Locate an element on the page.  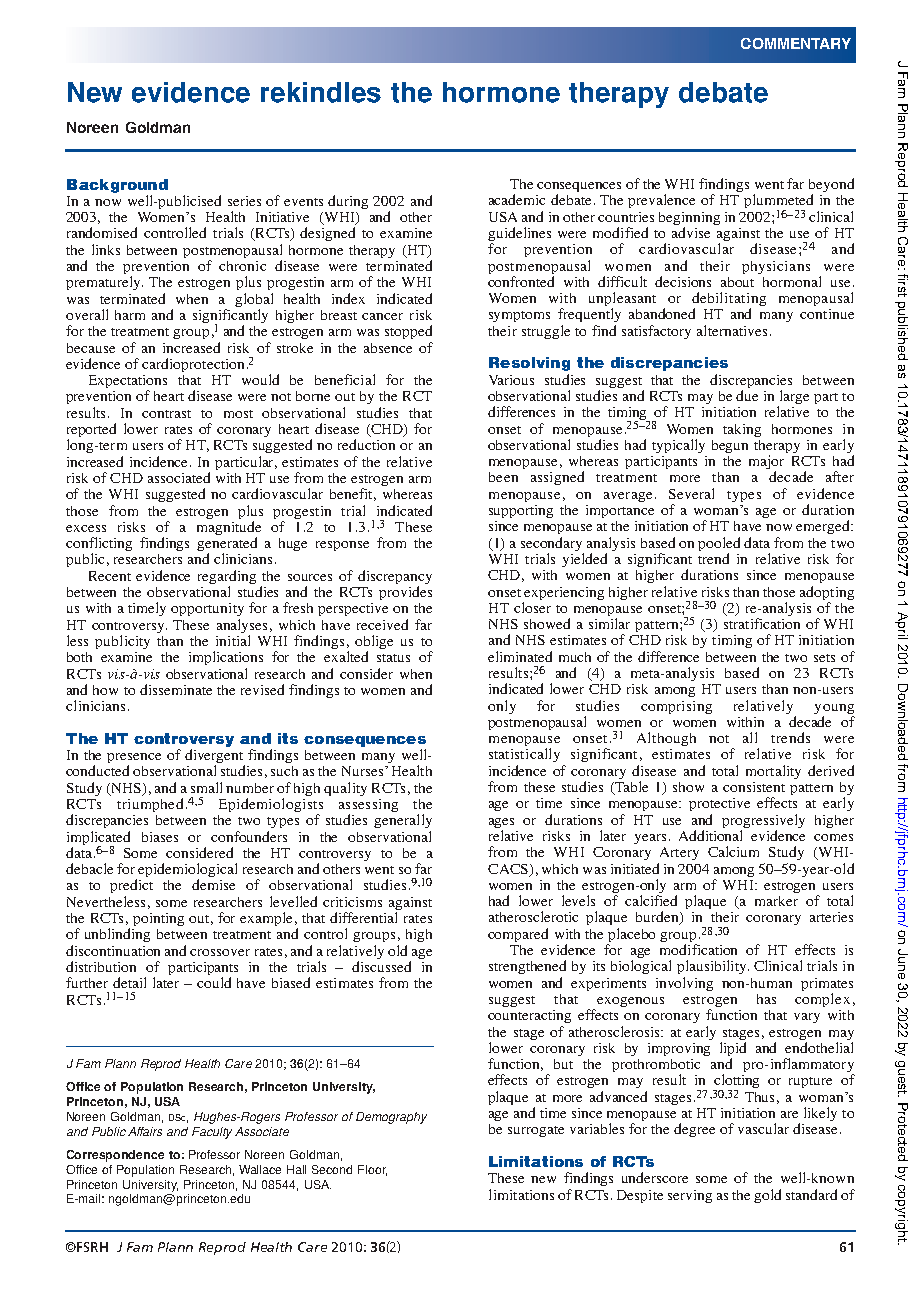
academic is located at coordinates (517, 199).
